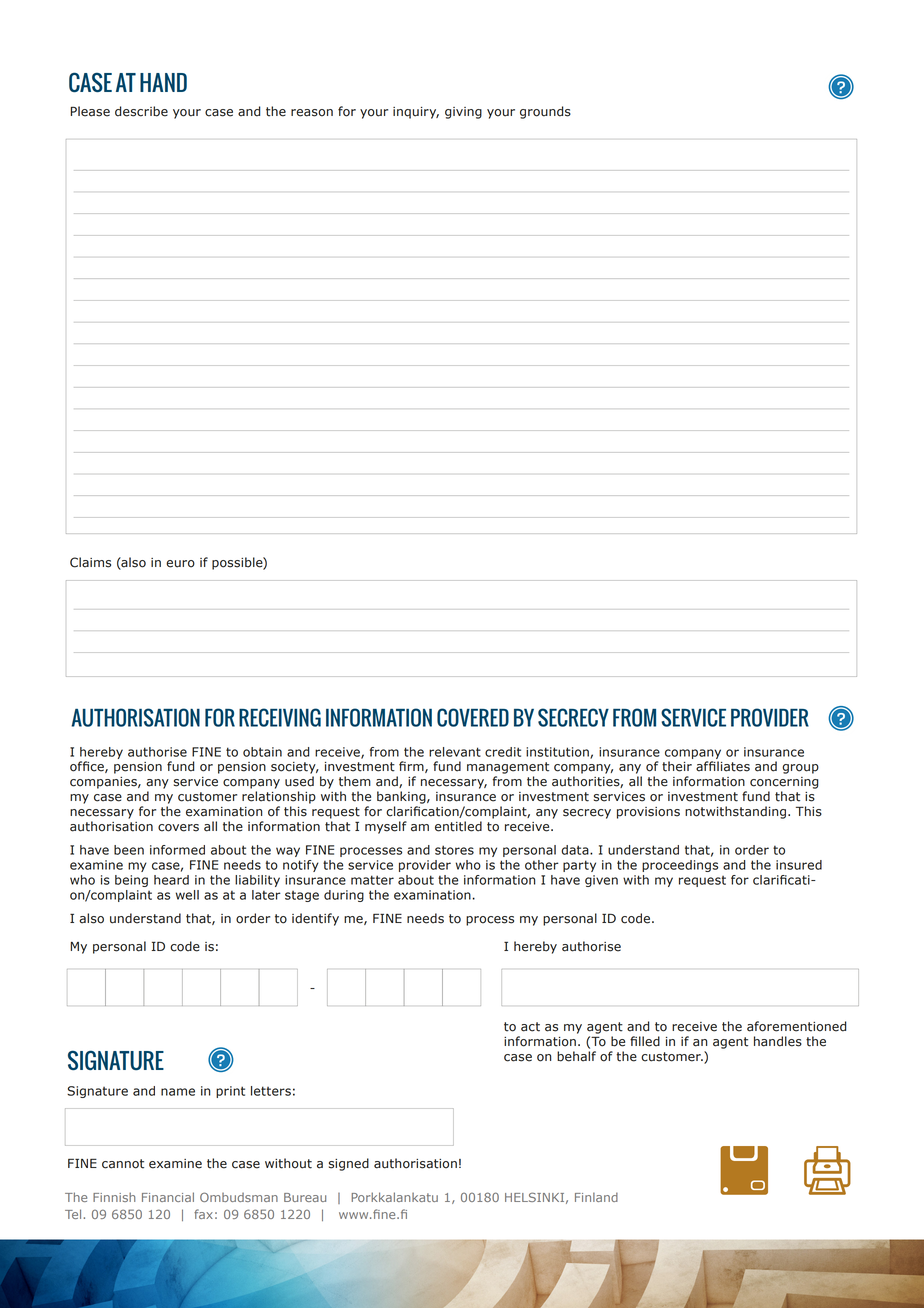 This screenshot has width=924, height=1308. Describe the element at coordinates (545, 112) in the screenshot. I see `grounds` at that location.
